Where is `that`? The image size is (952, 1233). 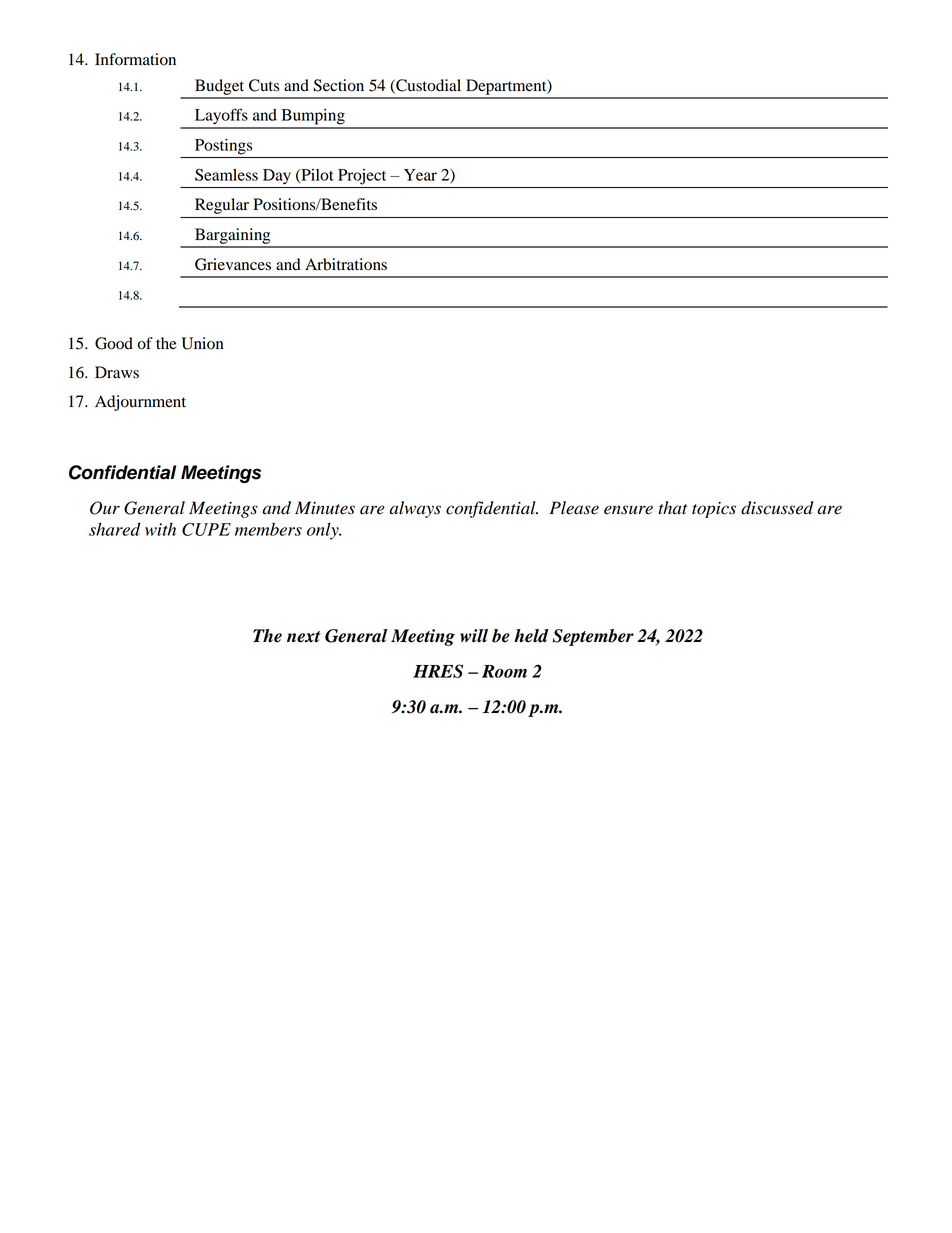 that is located at coordinates (672, 508).
